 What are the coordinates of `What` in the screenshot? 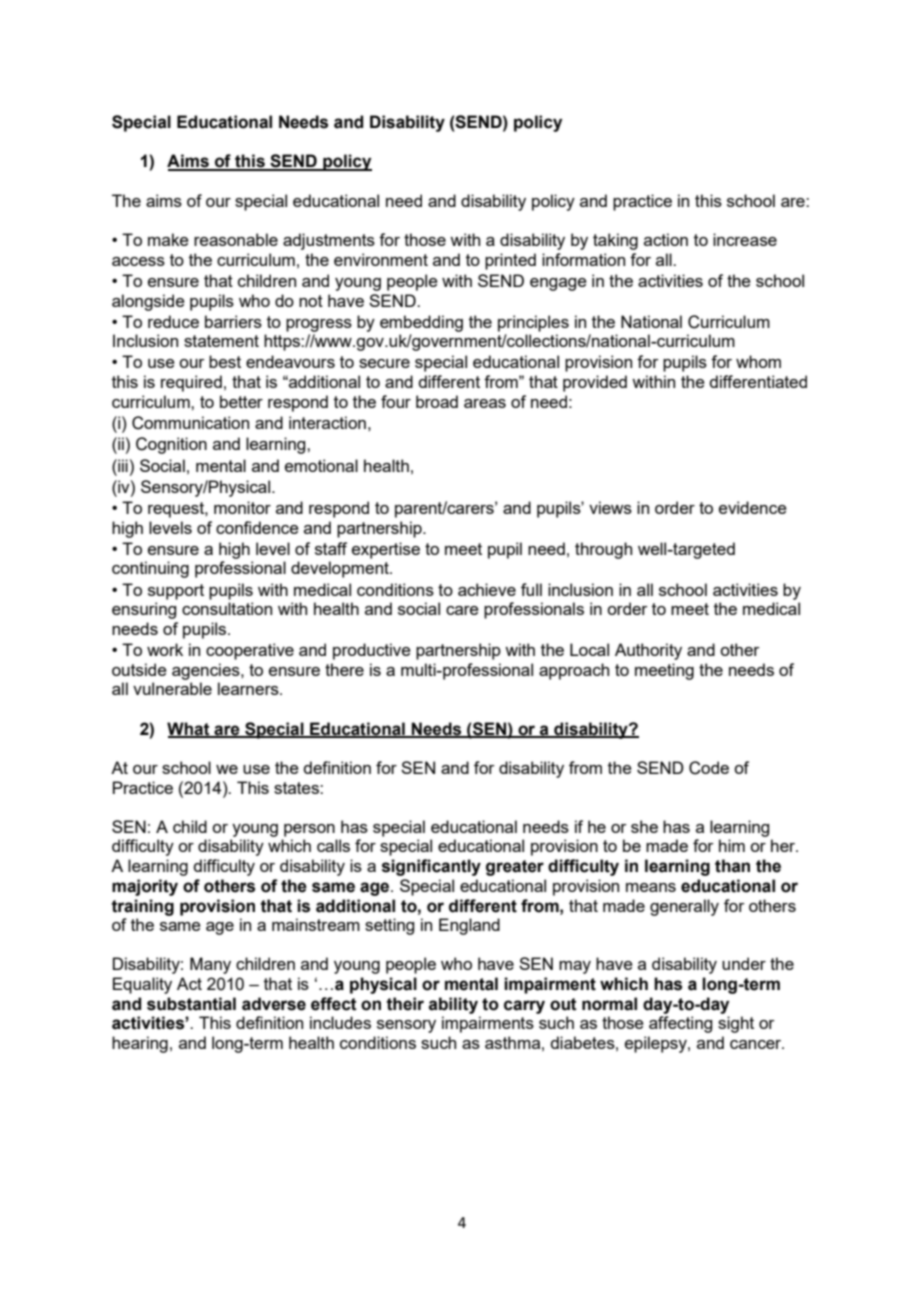 It's located at (189, 729).
